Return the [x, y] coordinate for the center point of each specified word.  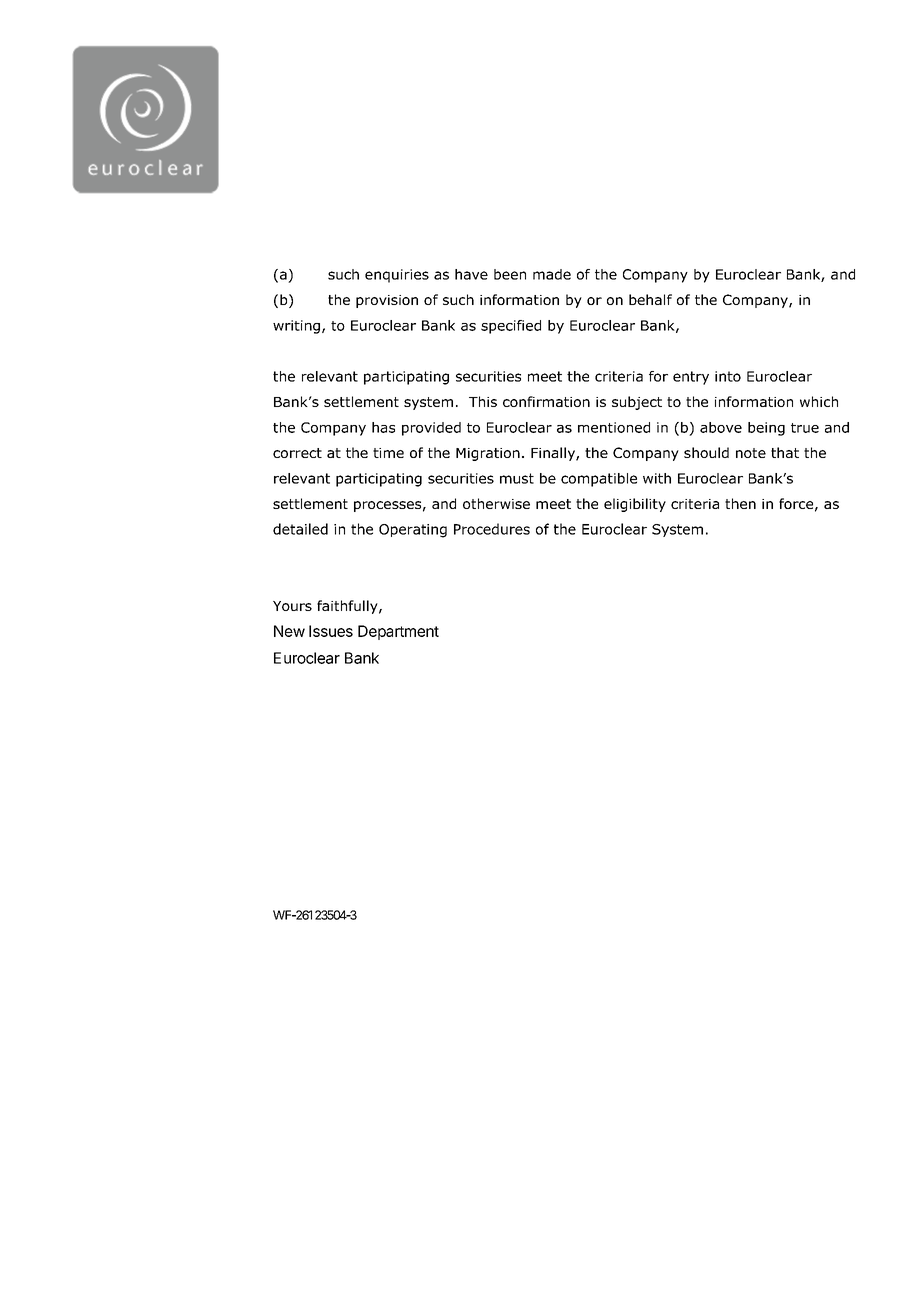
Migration [488, 454]
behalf [650, 299]
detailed [300, 529]
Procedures [492, 529]
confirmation [546, 401]
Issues [331, 631]
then [740, 503]
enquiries [397, 276]
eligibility [635, 505]
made [552, 274]
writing [296, 327]
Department [398, 632]
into [728, 376]
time [388, 453]
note [751, 453]
